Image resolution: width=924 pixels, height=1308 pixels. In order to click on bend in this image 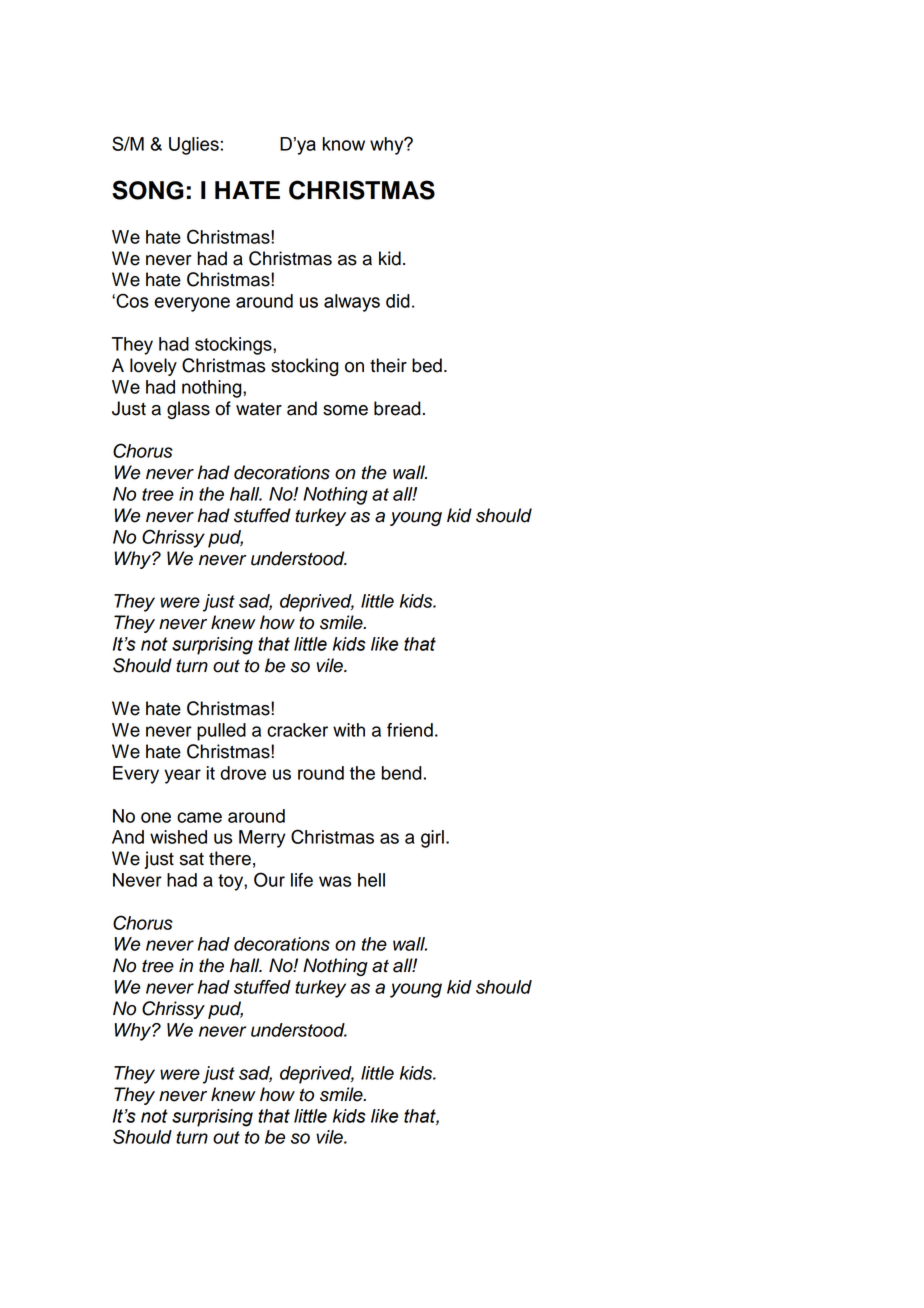, I will do `click(402, 773)`.
